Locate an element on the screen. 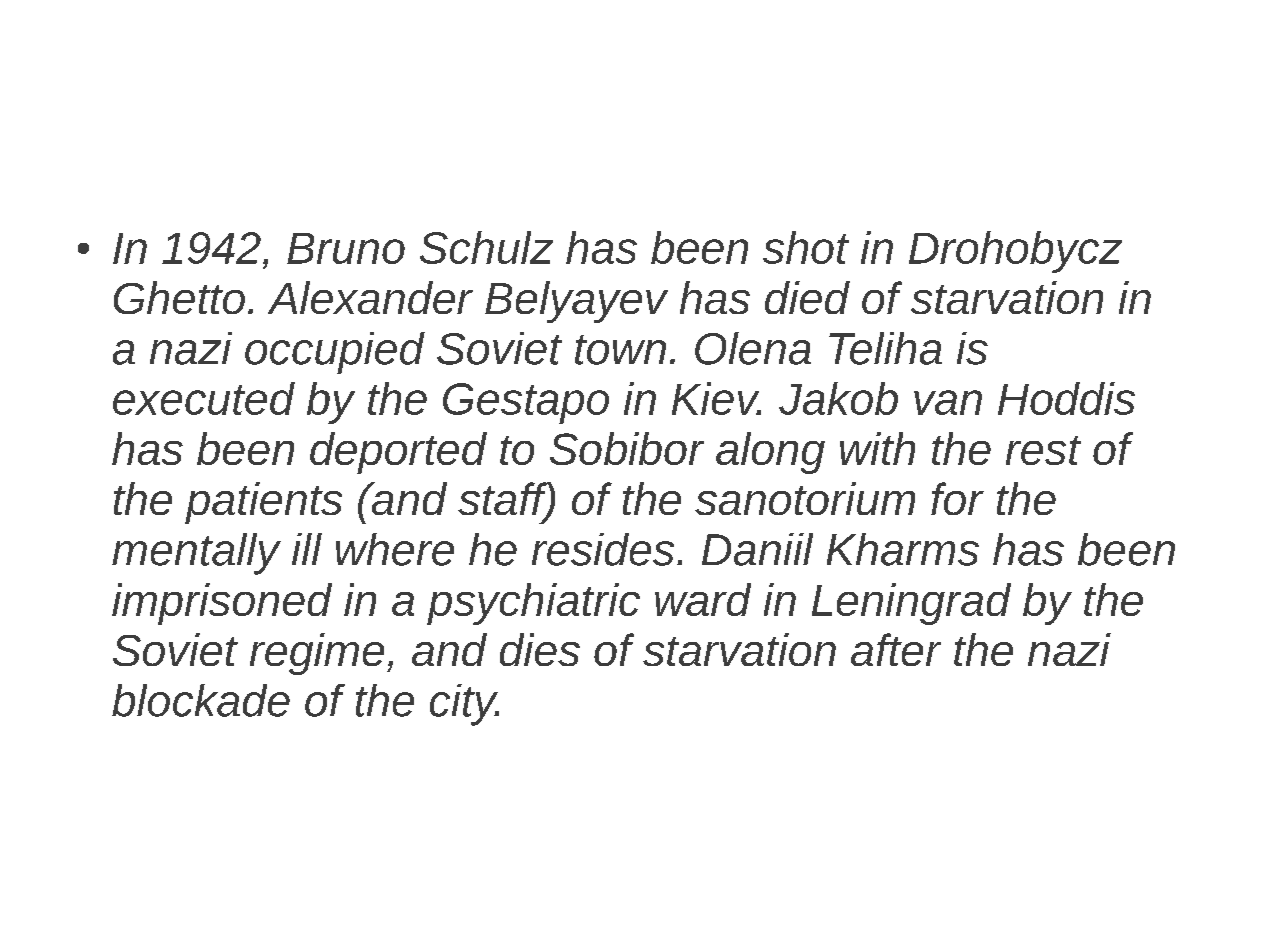 This screenshot has height=952, width=1271. occupied is located at coordinates (335, 353).
